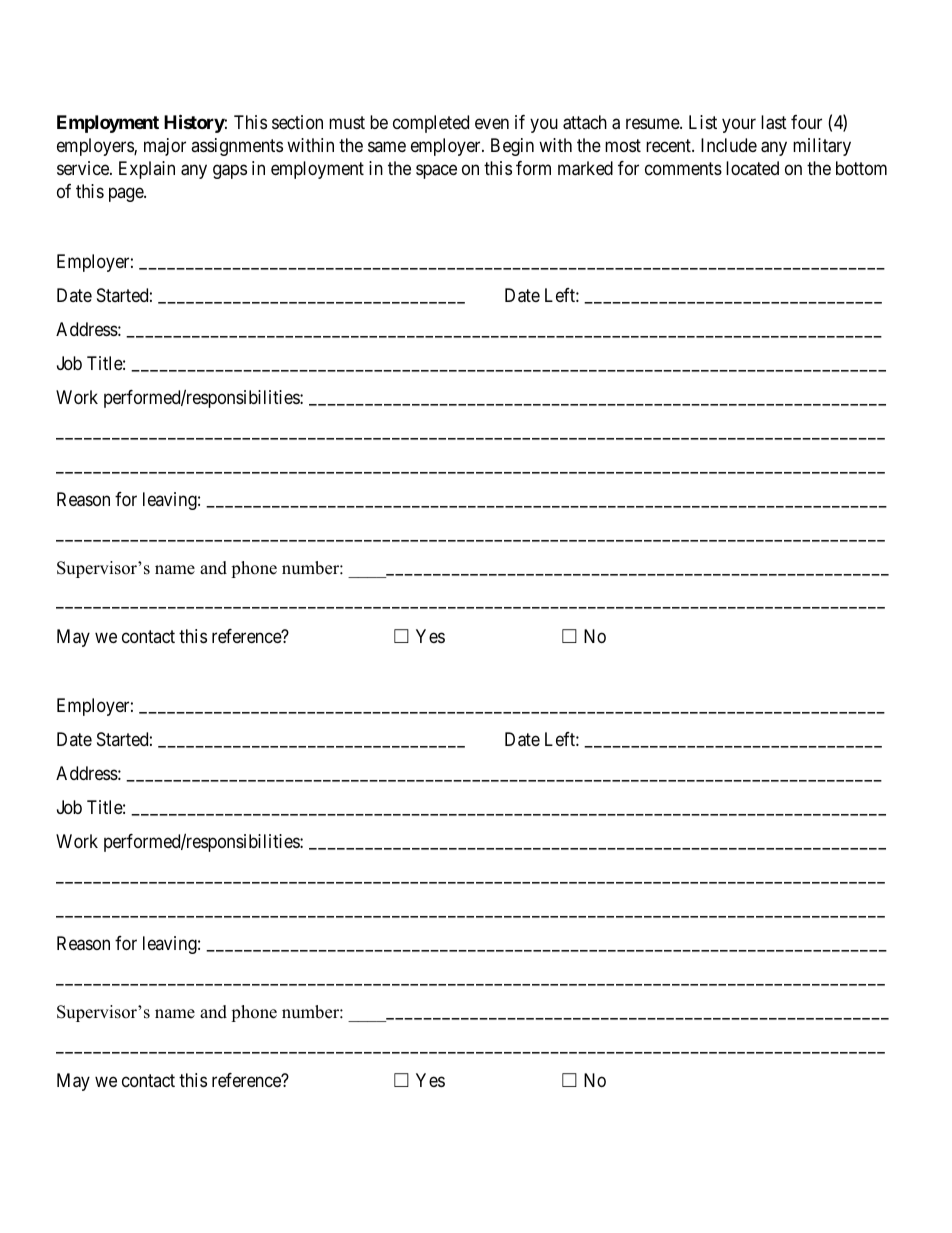 The height and width of the document is (1233, 952). I want to click on Include, so click(729, 145).
